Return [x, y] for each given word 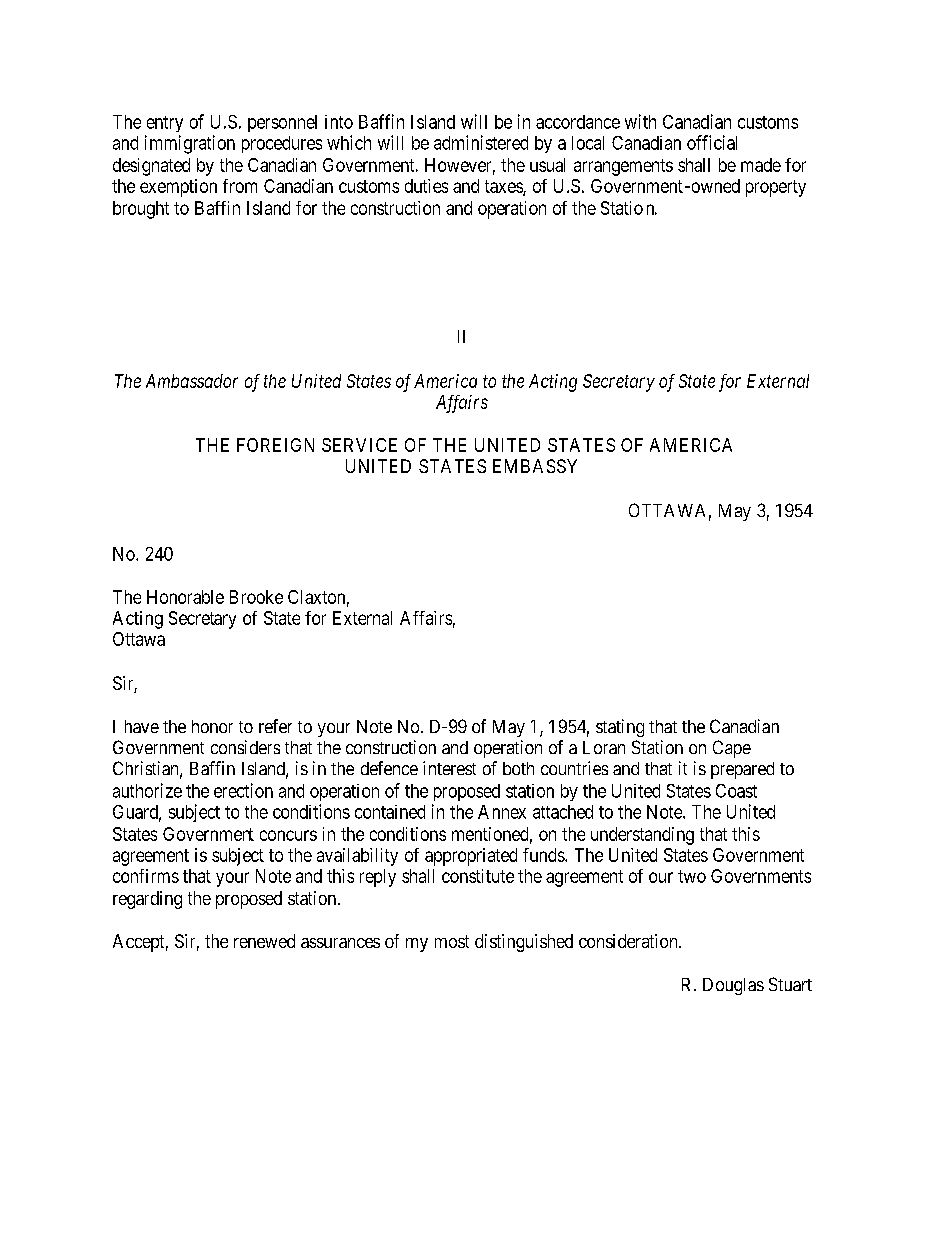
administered [481, 142]
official [712, 142]
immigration [190, 144]
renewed [264, 941]
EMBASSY [535, 466]
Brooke [256, 597]
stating [620, 728]
